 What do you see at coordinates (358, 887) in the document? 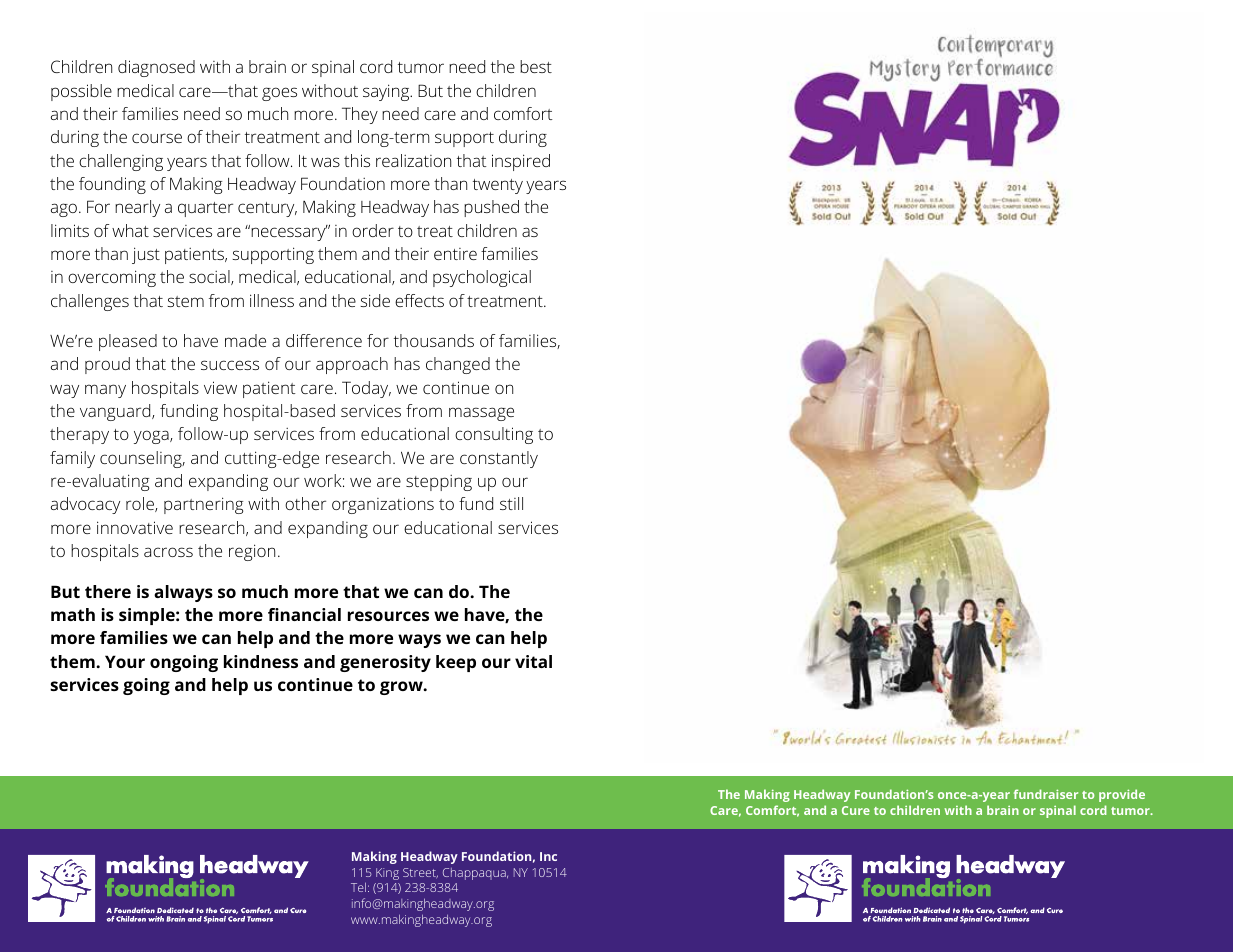
I see `Tel` at bounding box center [358, 887].
